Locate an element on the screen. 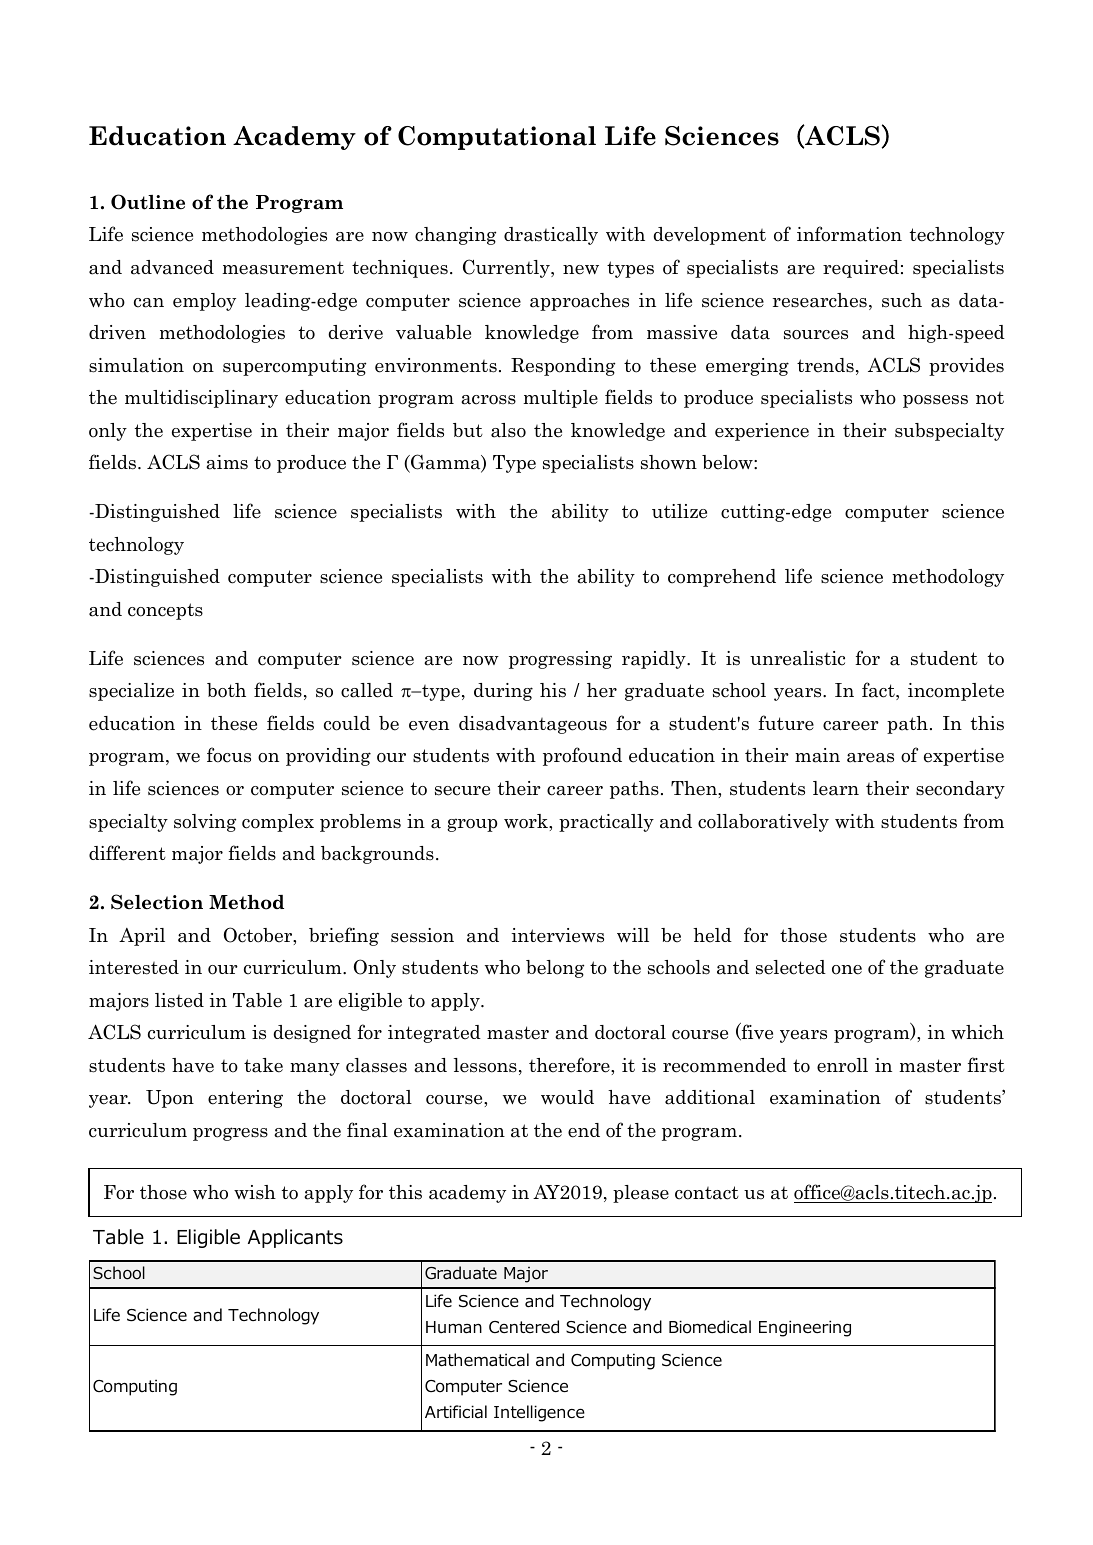  belong is located at coordinates (555, 969).
